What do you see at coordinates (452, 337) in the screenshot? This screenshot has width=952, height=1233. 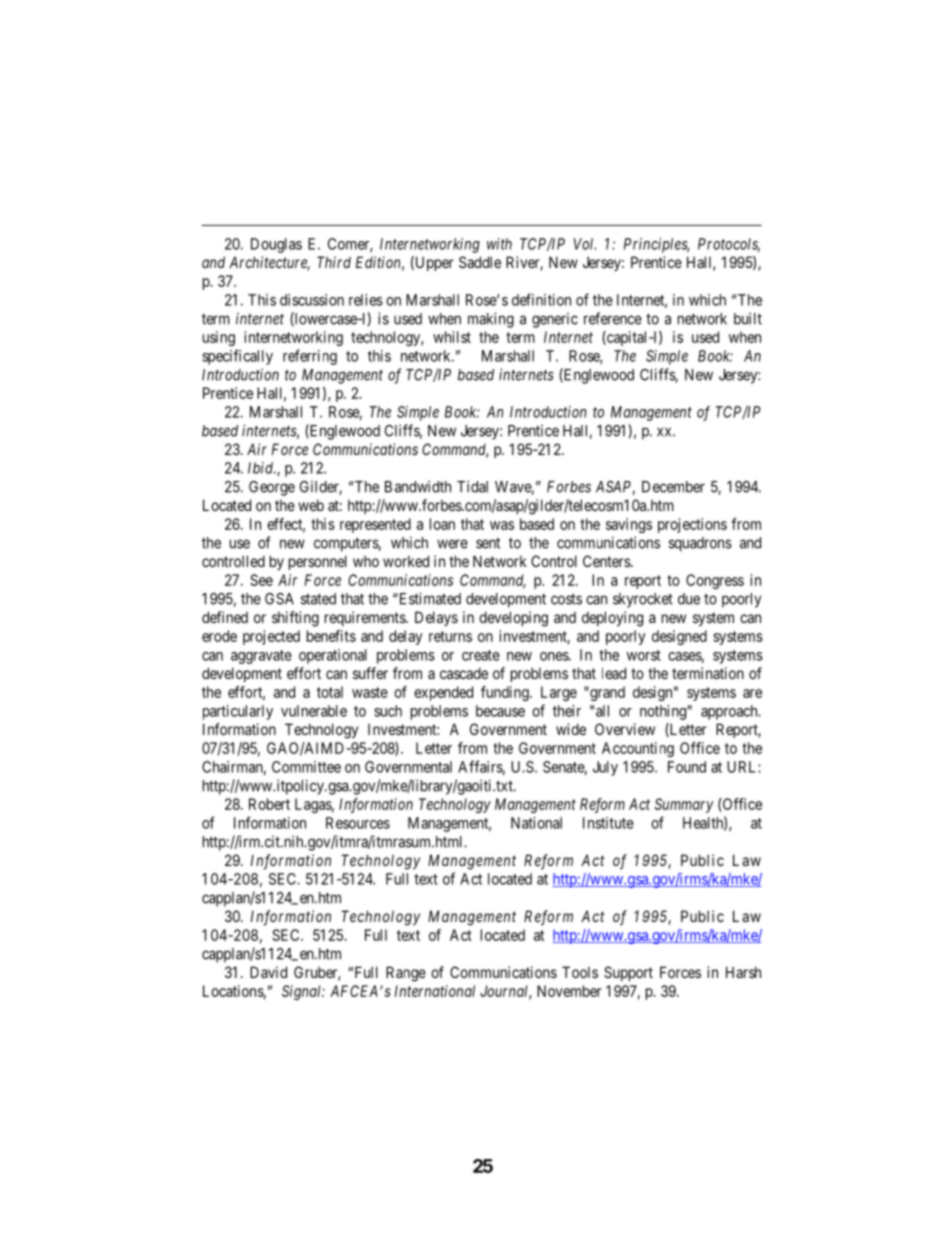 I see `whilst` at bounding box center [452, 337].
